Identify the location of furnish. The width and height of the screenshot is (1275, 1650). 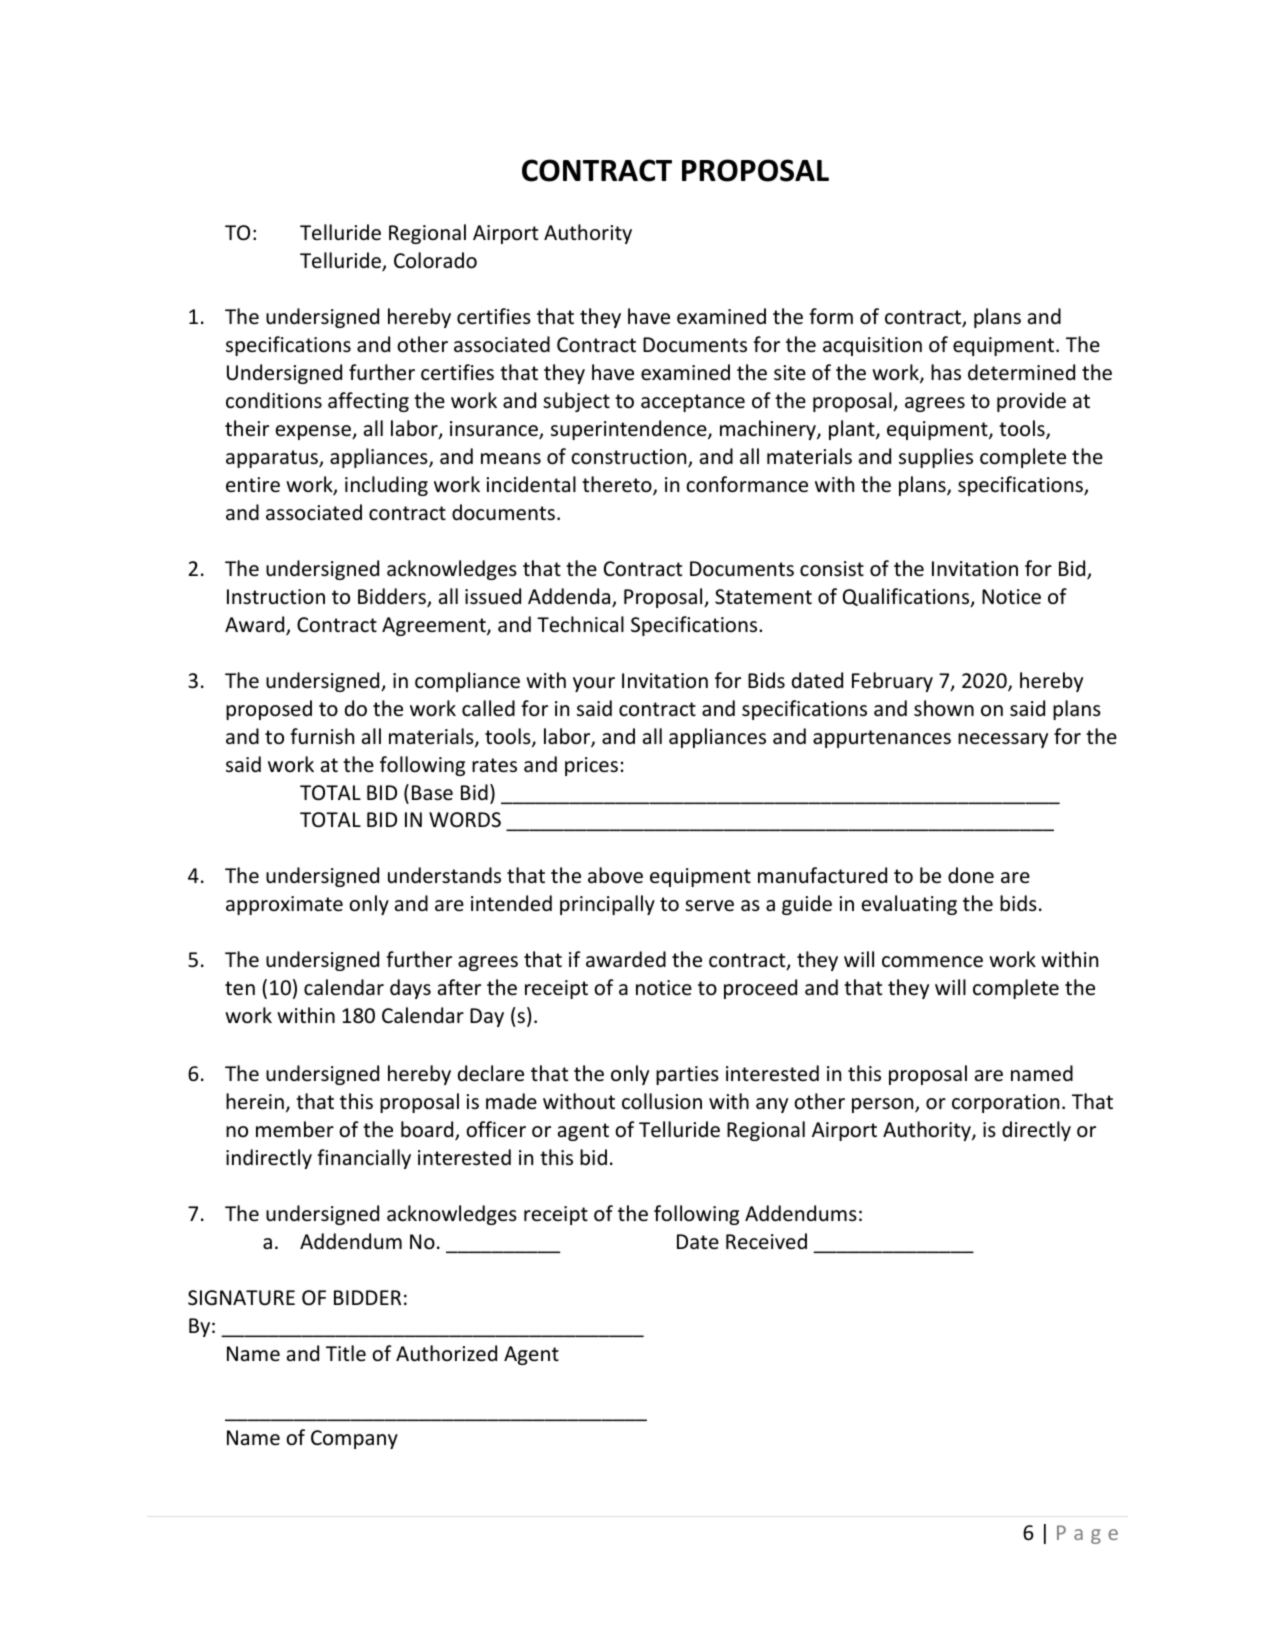
(322, 736).
